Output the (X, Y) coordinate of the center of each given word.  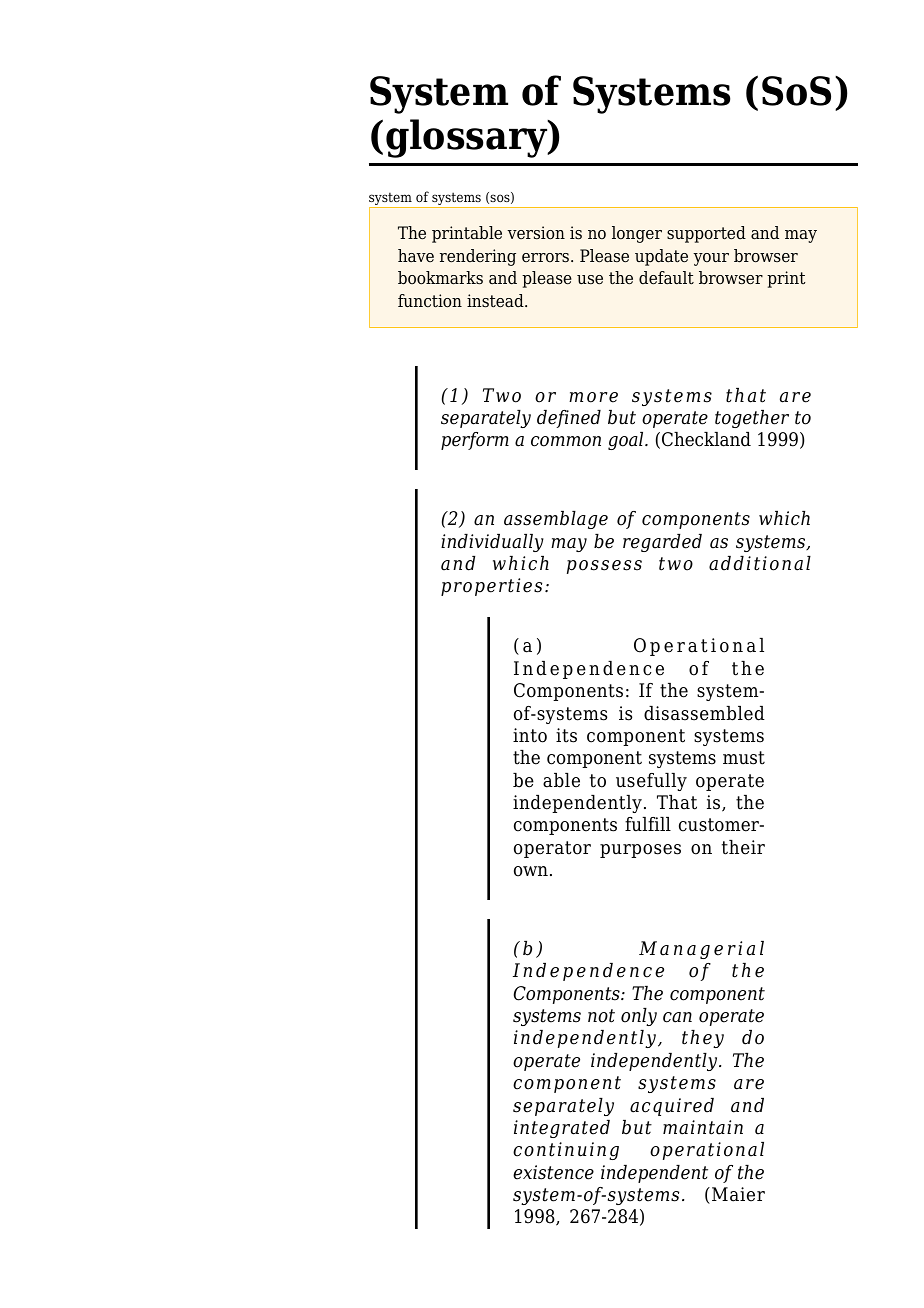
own (531, 871)
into (530, 735)
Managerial (701, 950)
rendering (478, 257)
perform (475, 441)
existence (553, 1172)
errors (547, 258)
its (566, 735)
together (752, 419)
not (601, 1016)
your (711, 259)
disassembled (704, 713)
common (566, 441)
